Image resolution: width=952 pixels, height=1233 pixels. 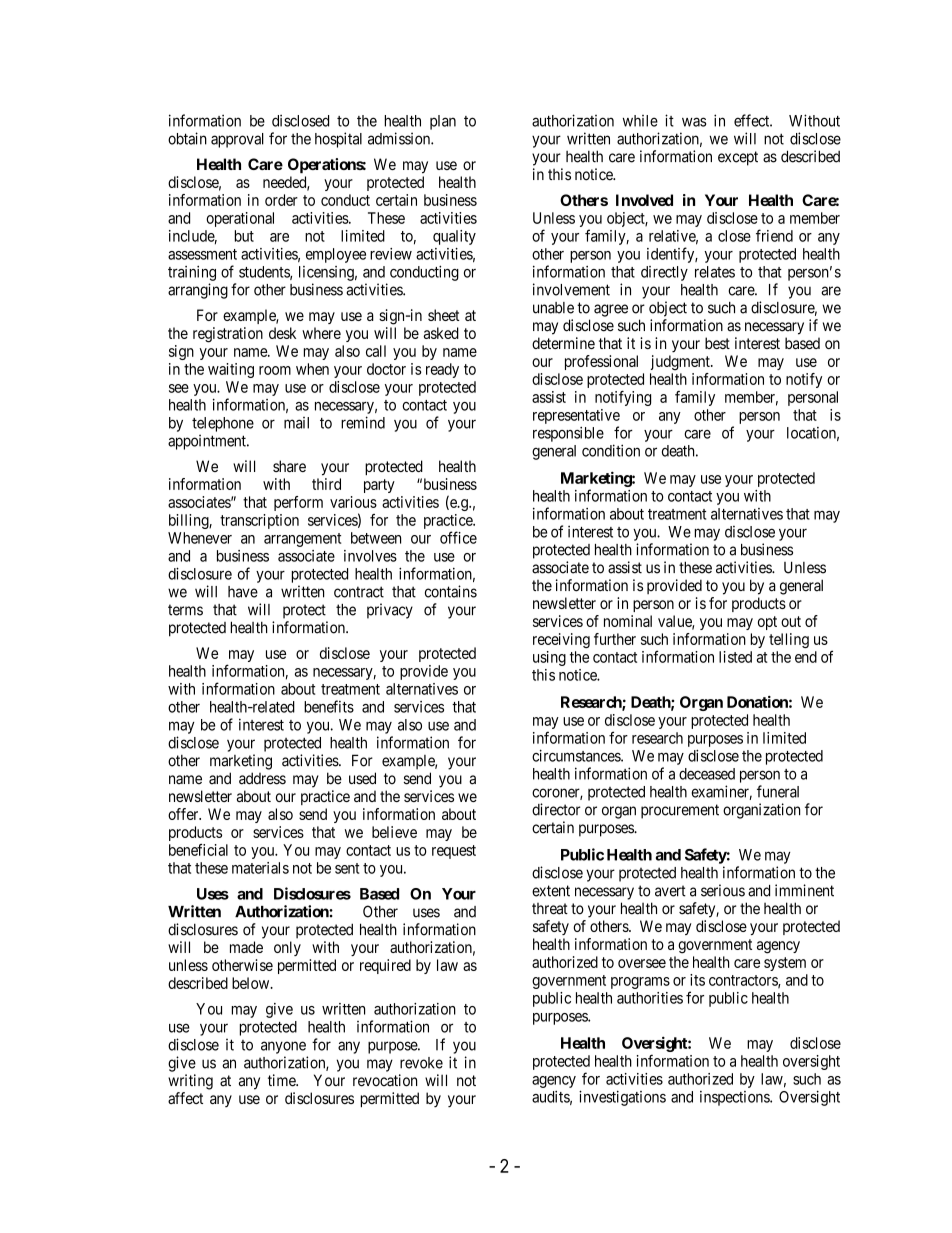 What do you see at coordinates (735, 1098) in the document?
I see `inspections` at bounding box center [735, 1098].
